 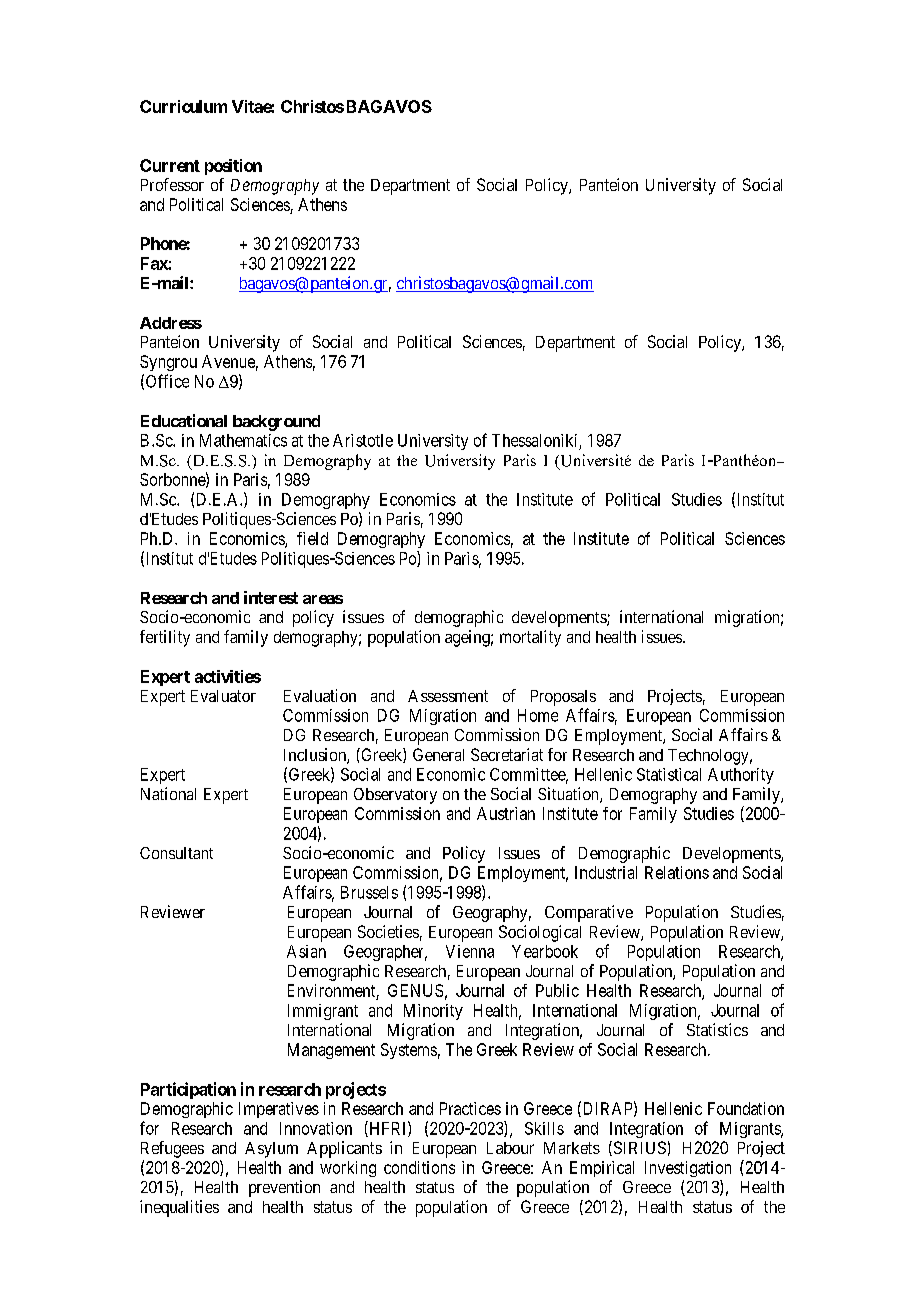 I want to click on Relations, so click(x=677, y=872).
